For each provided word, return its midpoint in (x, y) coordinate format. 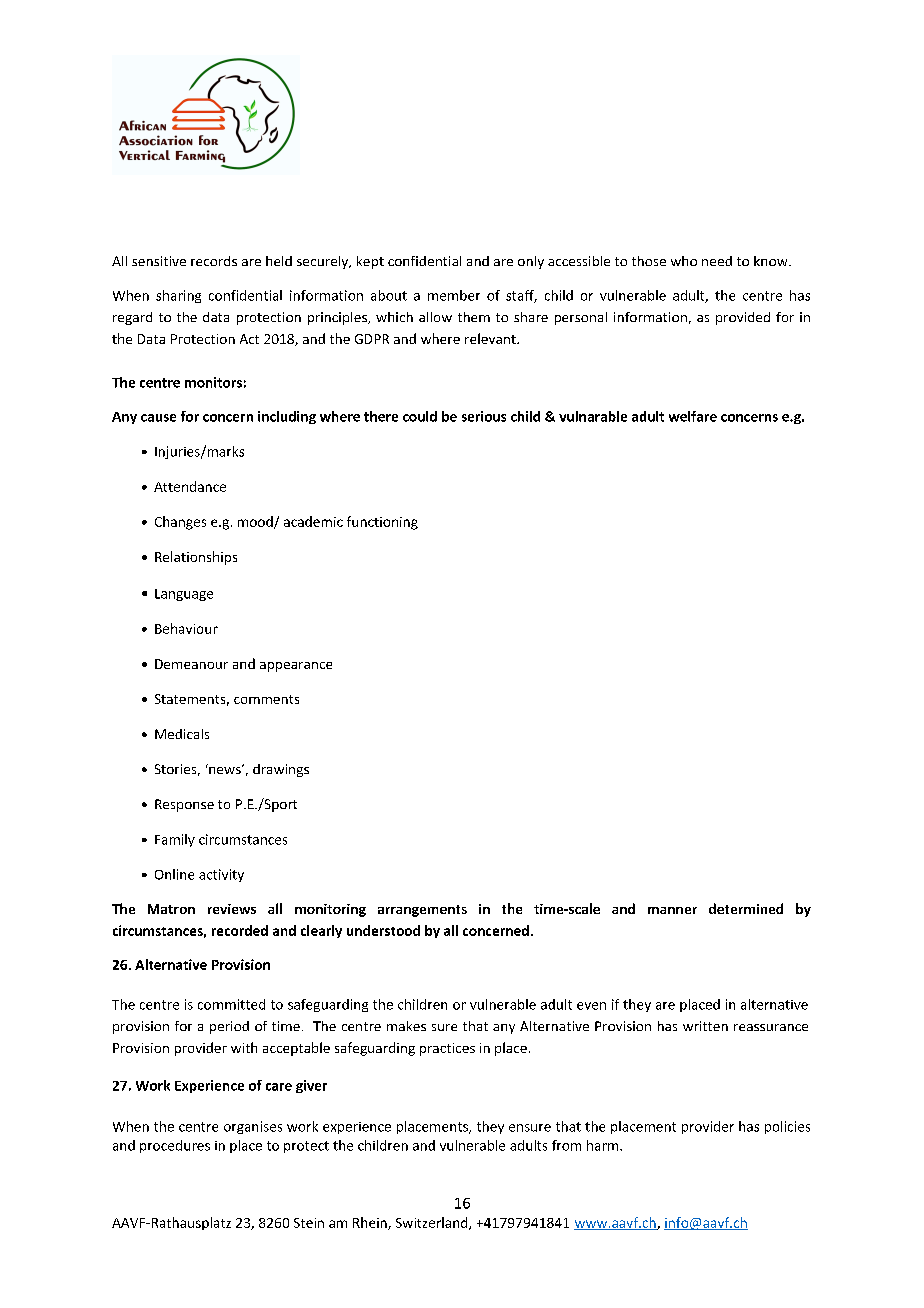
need (717, 261)
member (454, 295)
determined (746, 908)
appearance (296, 667)
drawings (281, 770)
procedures (175, 1146)
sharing (178, 296)
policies (787, 1127)
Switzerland (433, 1223)
